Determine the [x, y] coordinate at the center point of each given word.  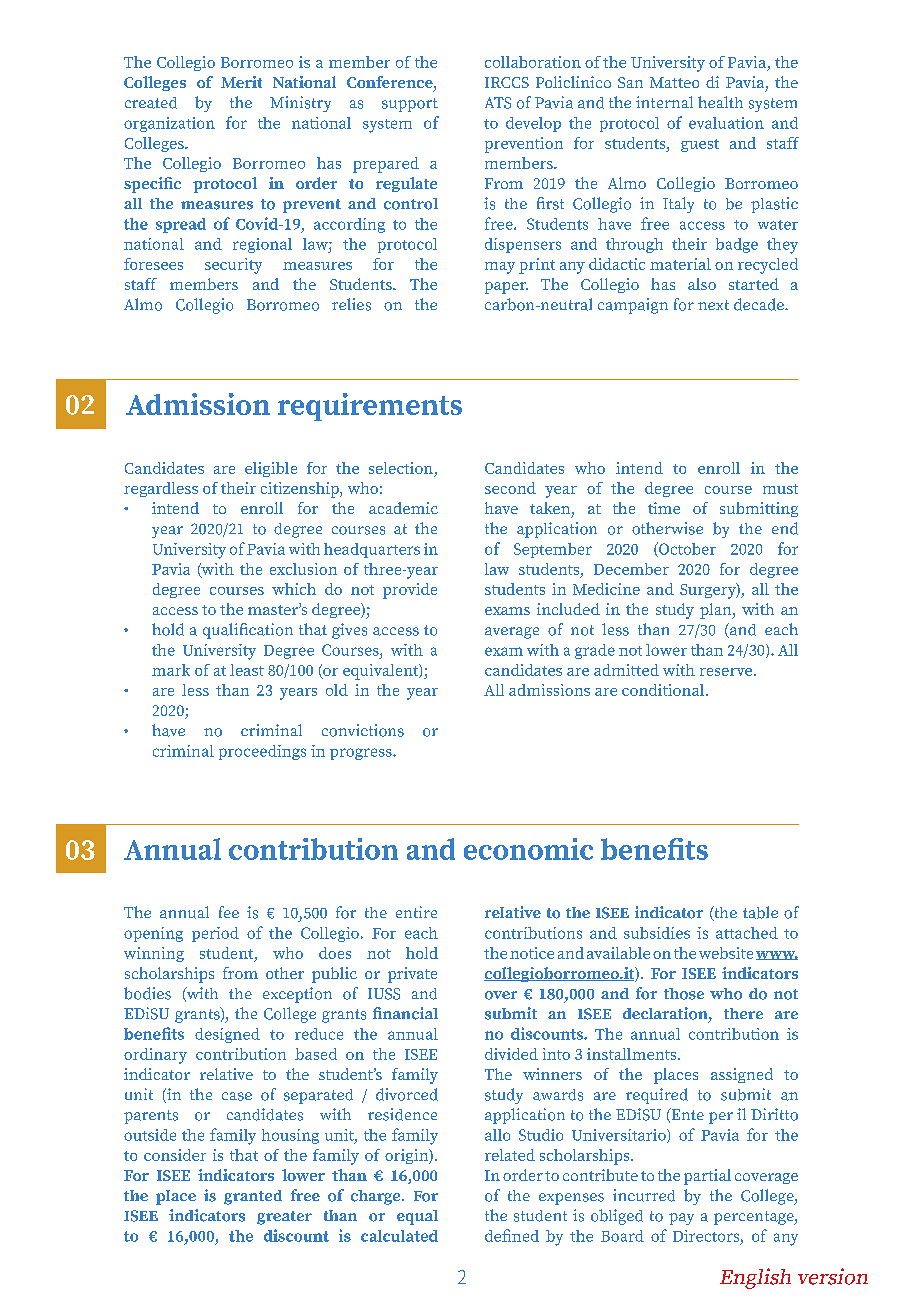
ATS [498, 103]
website [726, 953]
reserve [726, 672]
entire [416, 912]
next [713, 305]
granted [253, 1197]
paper [506, 288]
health [720, 102]
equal [417, 1217]
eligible [271, 469]
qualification [248, 631]
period [215, 934]
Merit [241, 82]
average [512, 633]
